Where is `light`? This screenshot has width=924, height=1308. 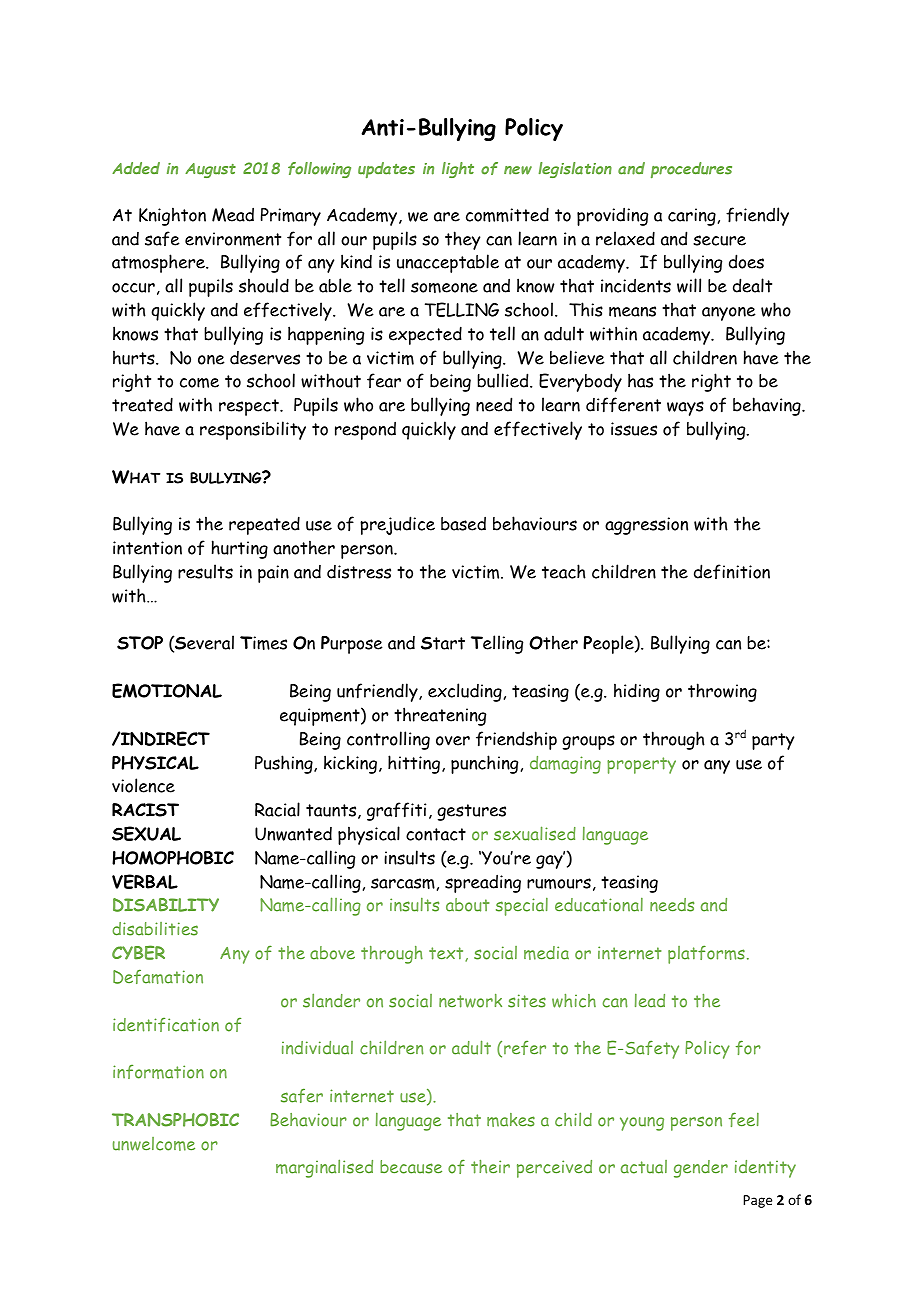
light is located at coordinates (458, 170).
